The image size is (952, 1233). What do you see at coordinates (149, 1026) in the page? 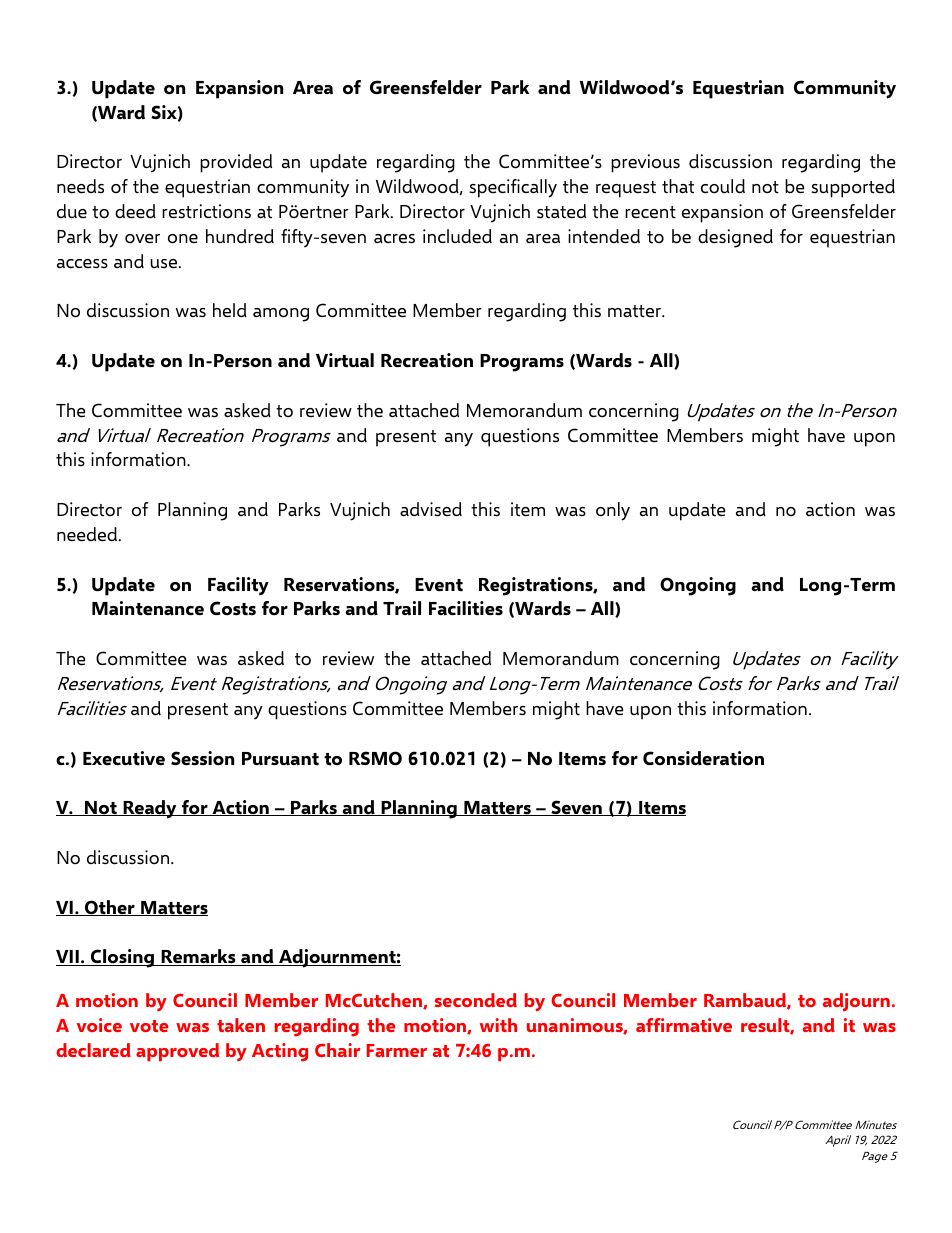
I see `vote` at bounding box center [149, 1026].
